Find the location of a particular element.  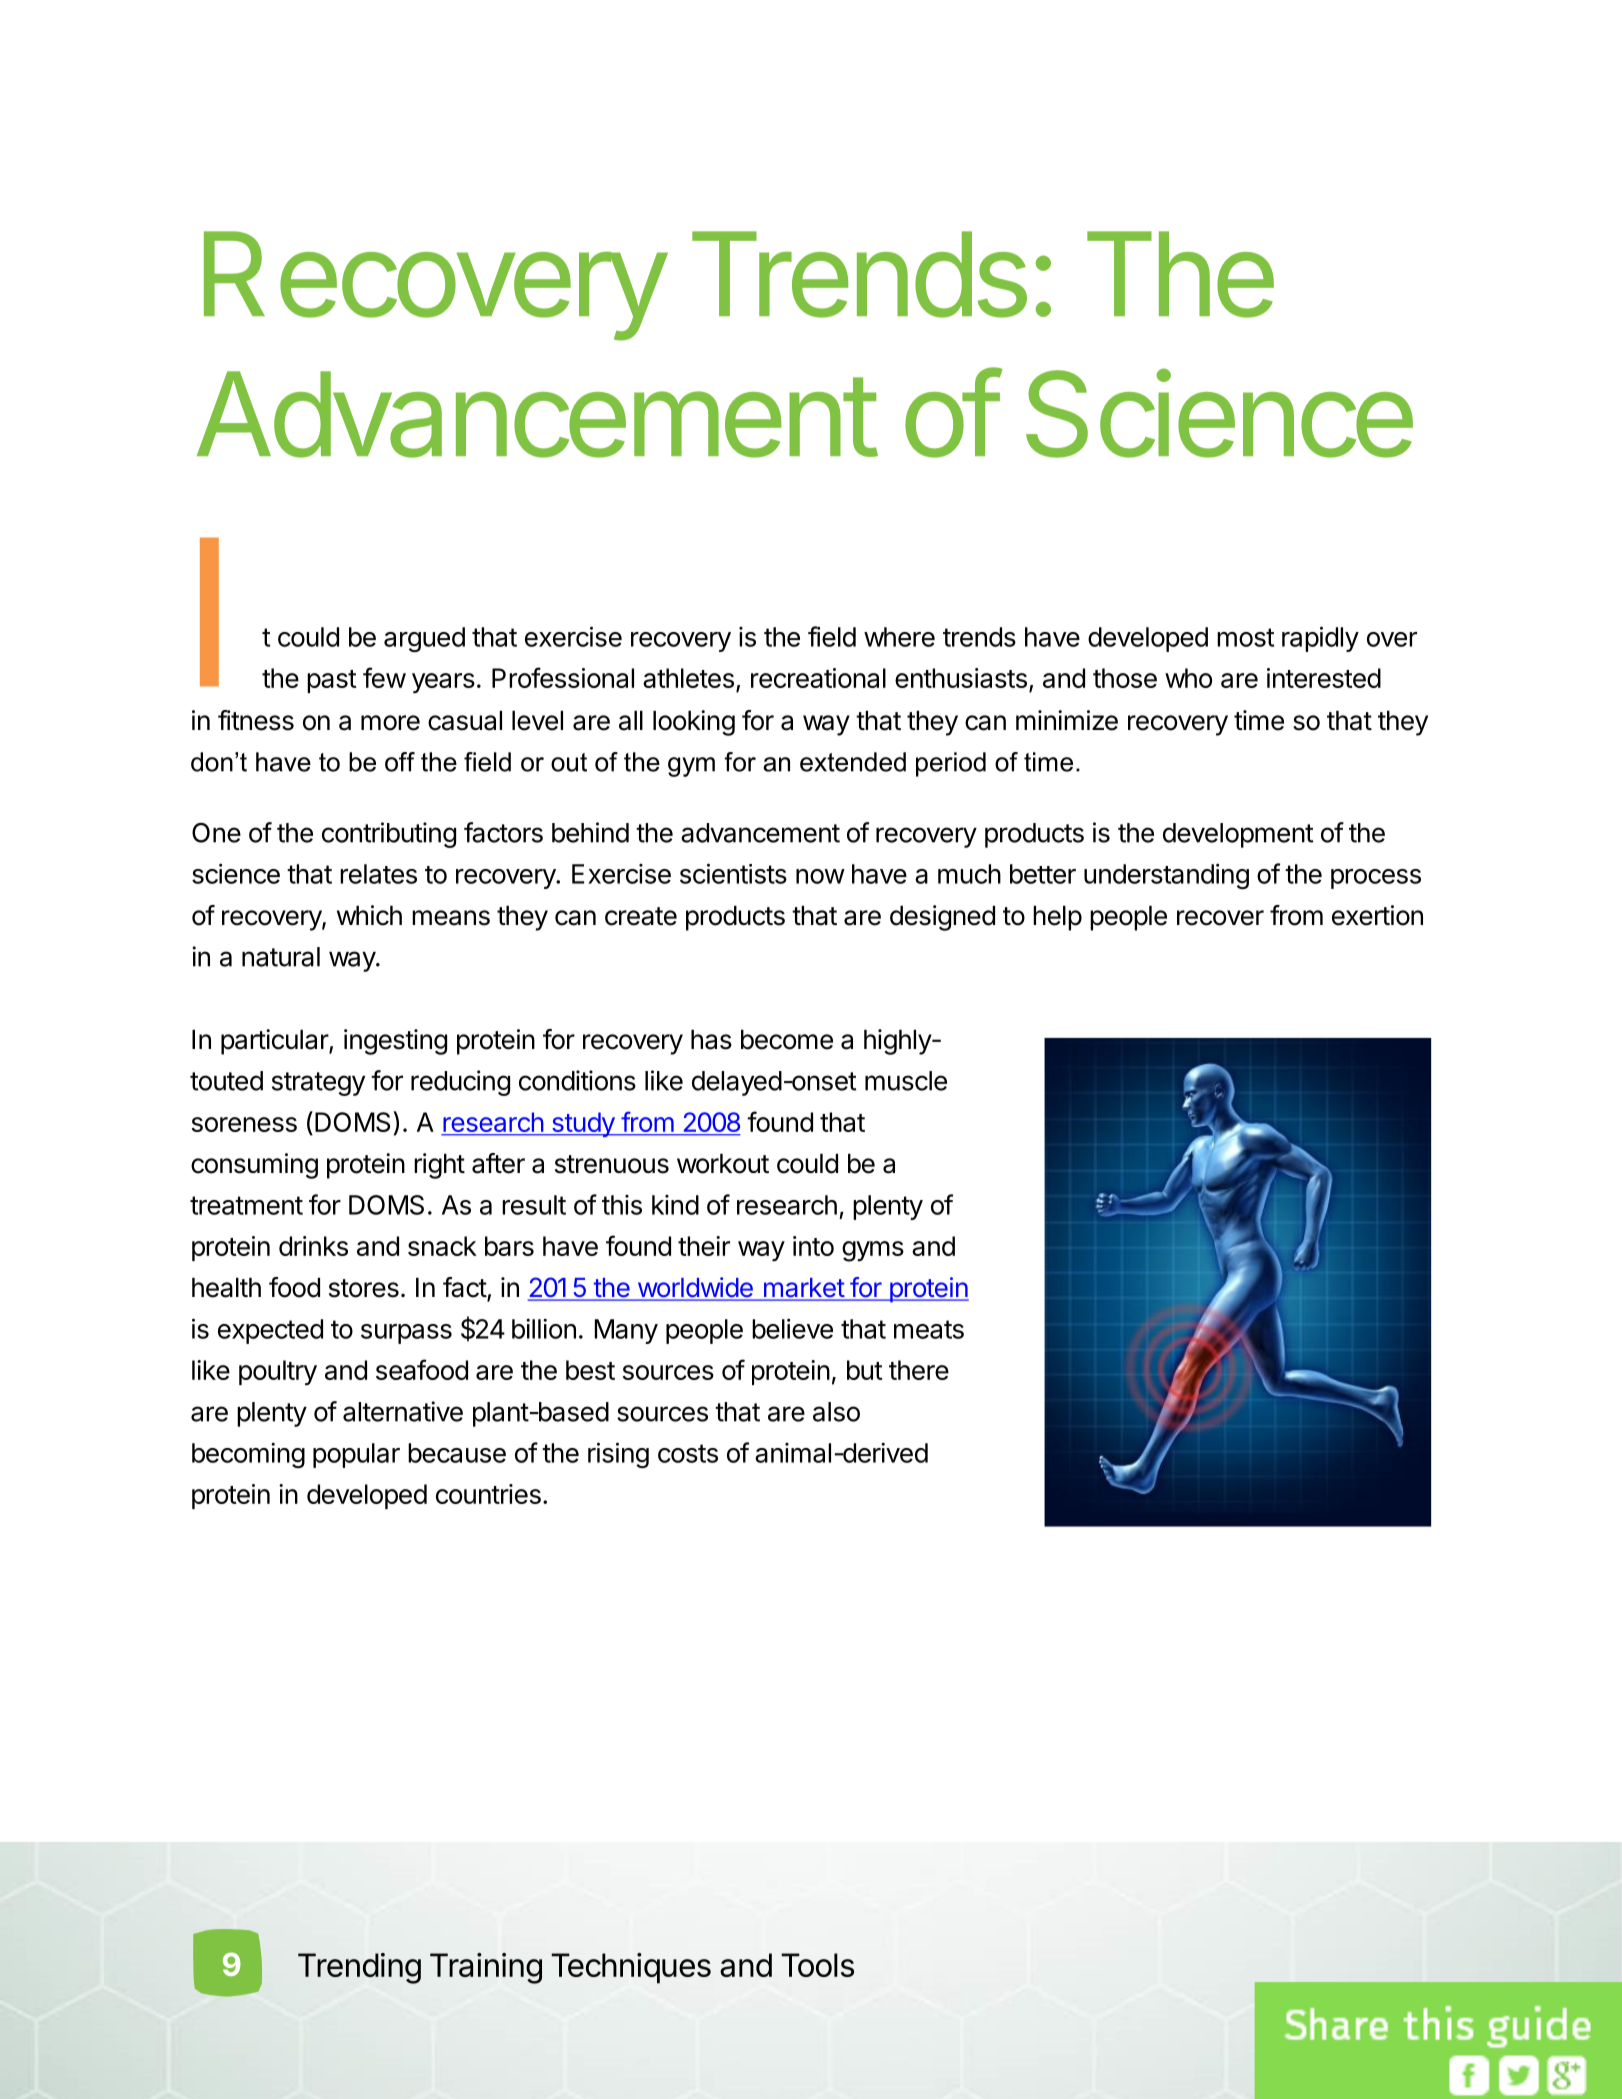

Trending is located at coordinates (359, 1968).
